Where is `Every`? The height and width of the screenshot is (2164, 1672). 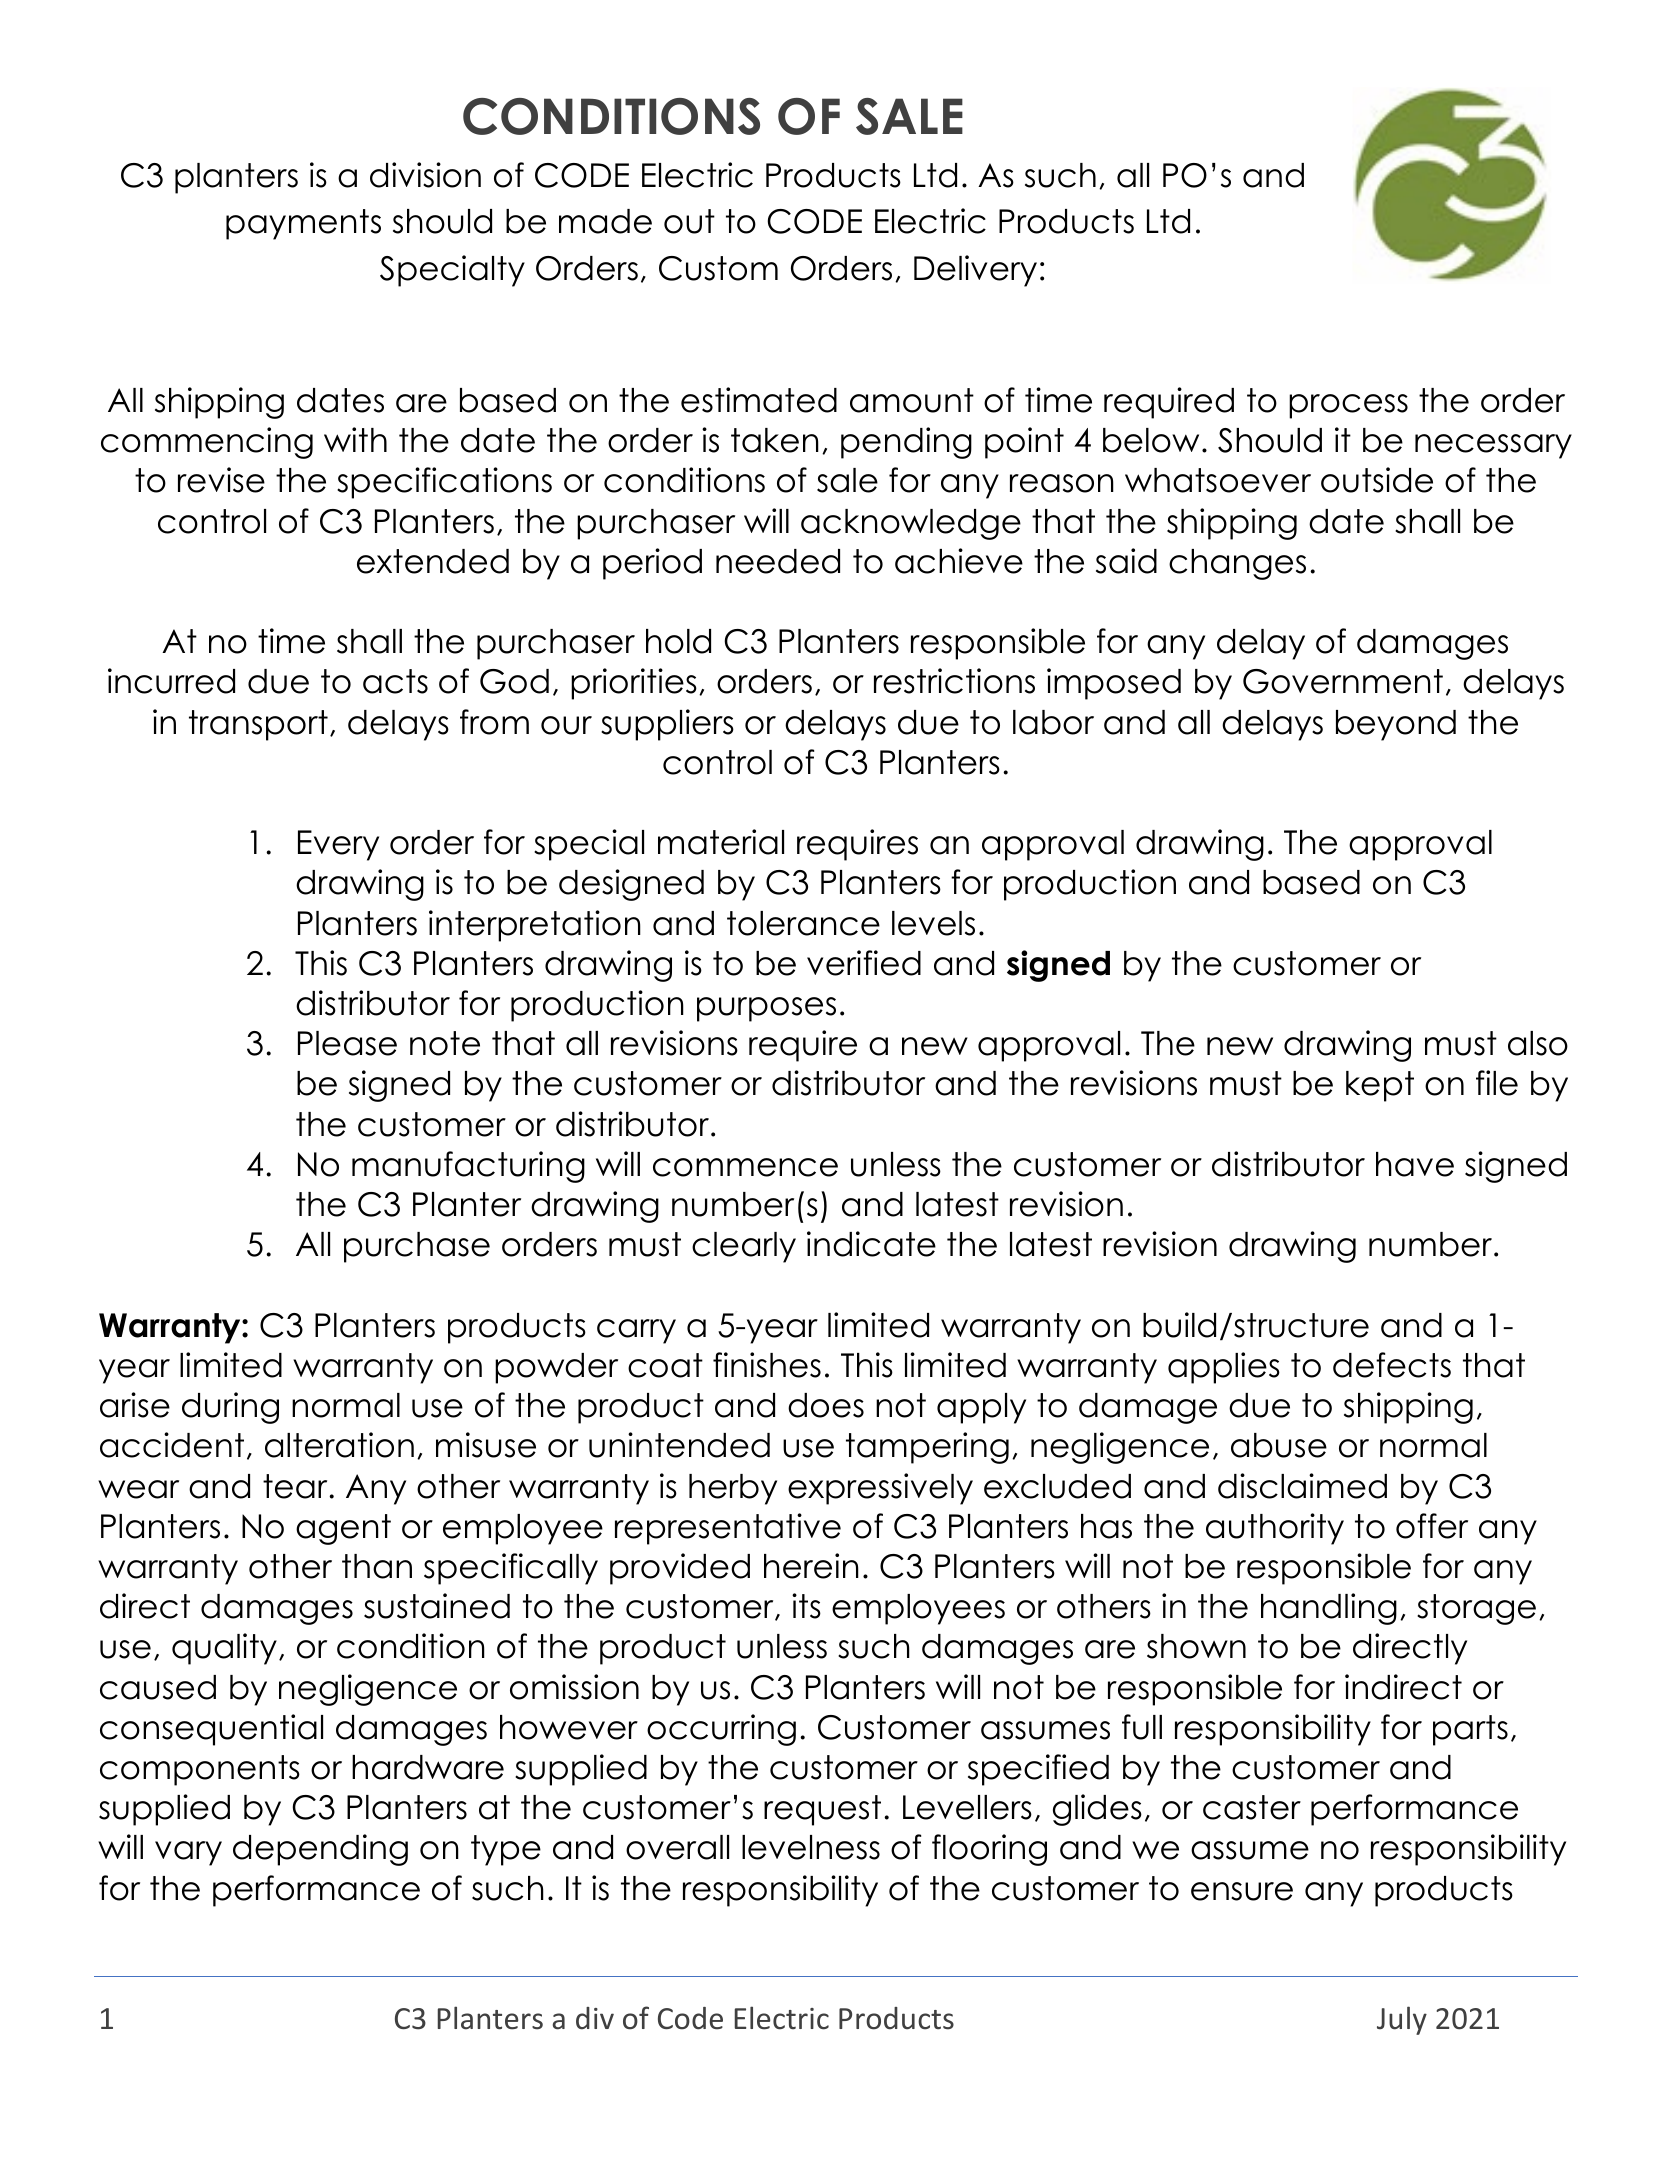 Every is located at coordinates (338, 845).
